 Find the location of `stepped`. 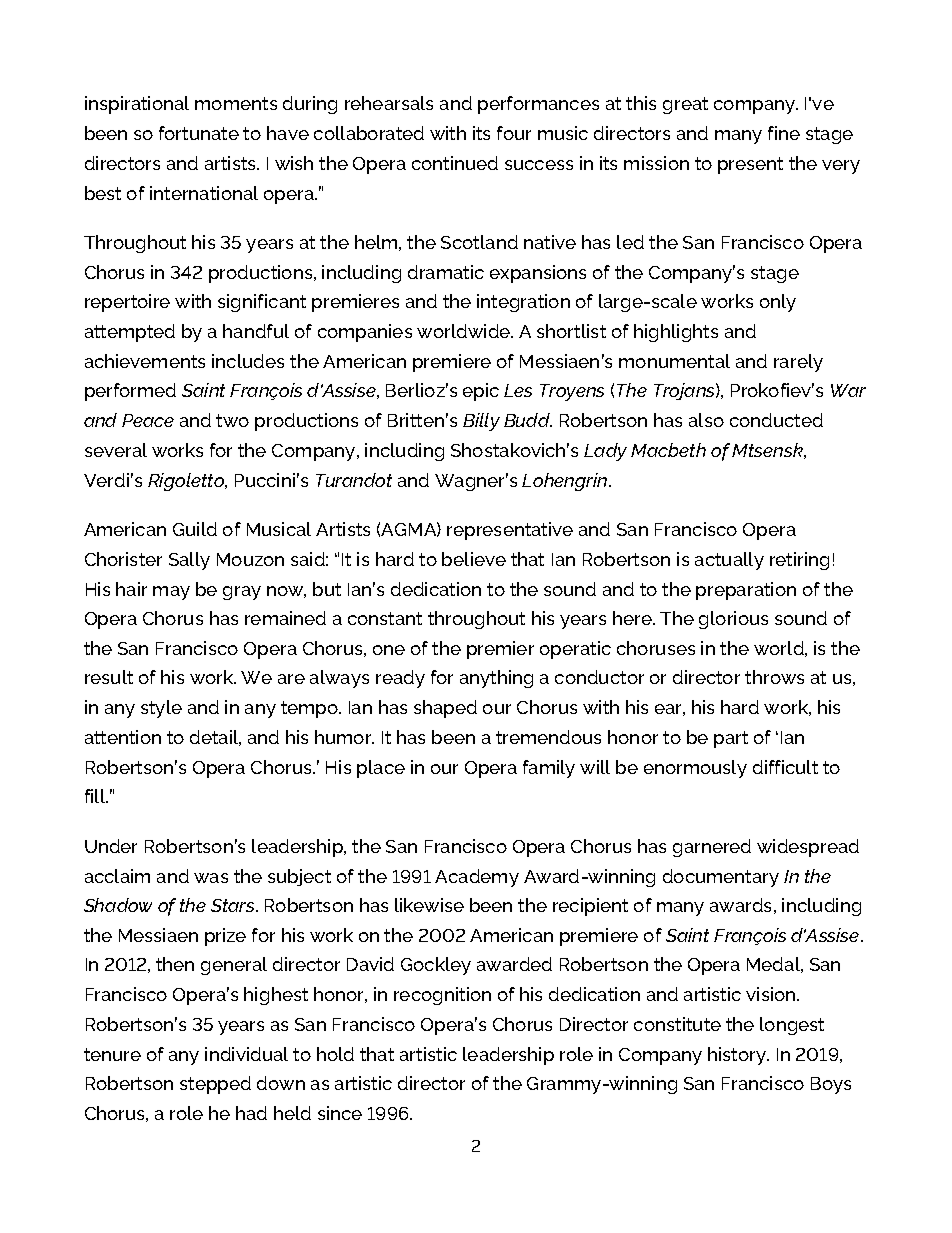

stepped is located at coordinates (215, 1085).
